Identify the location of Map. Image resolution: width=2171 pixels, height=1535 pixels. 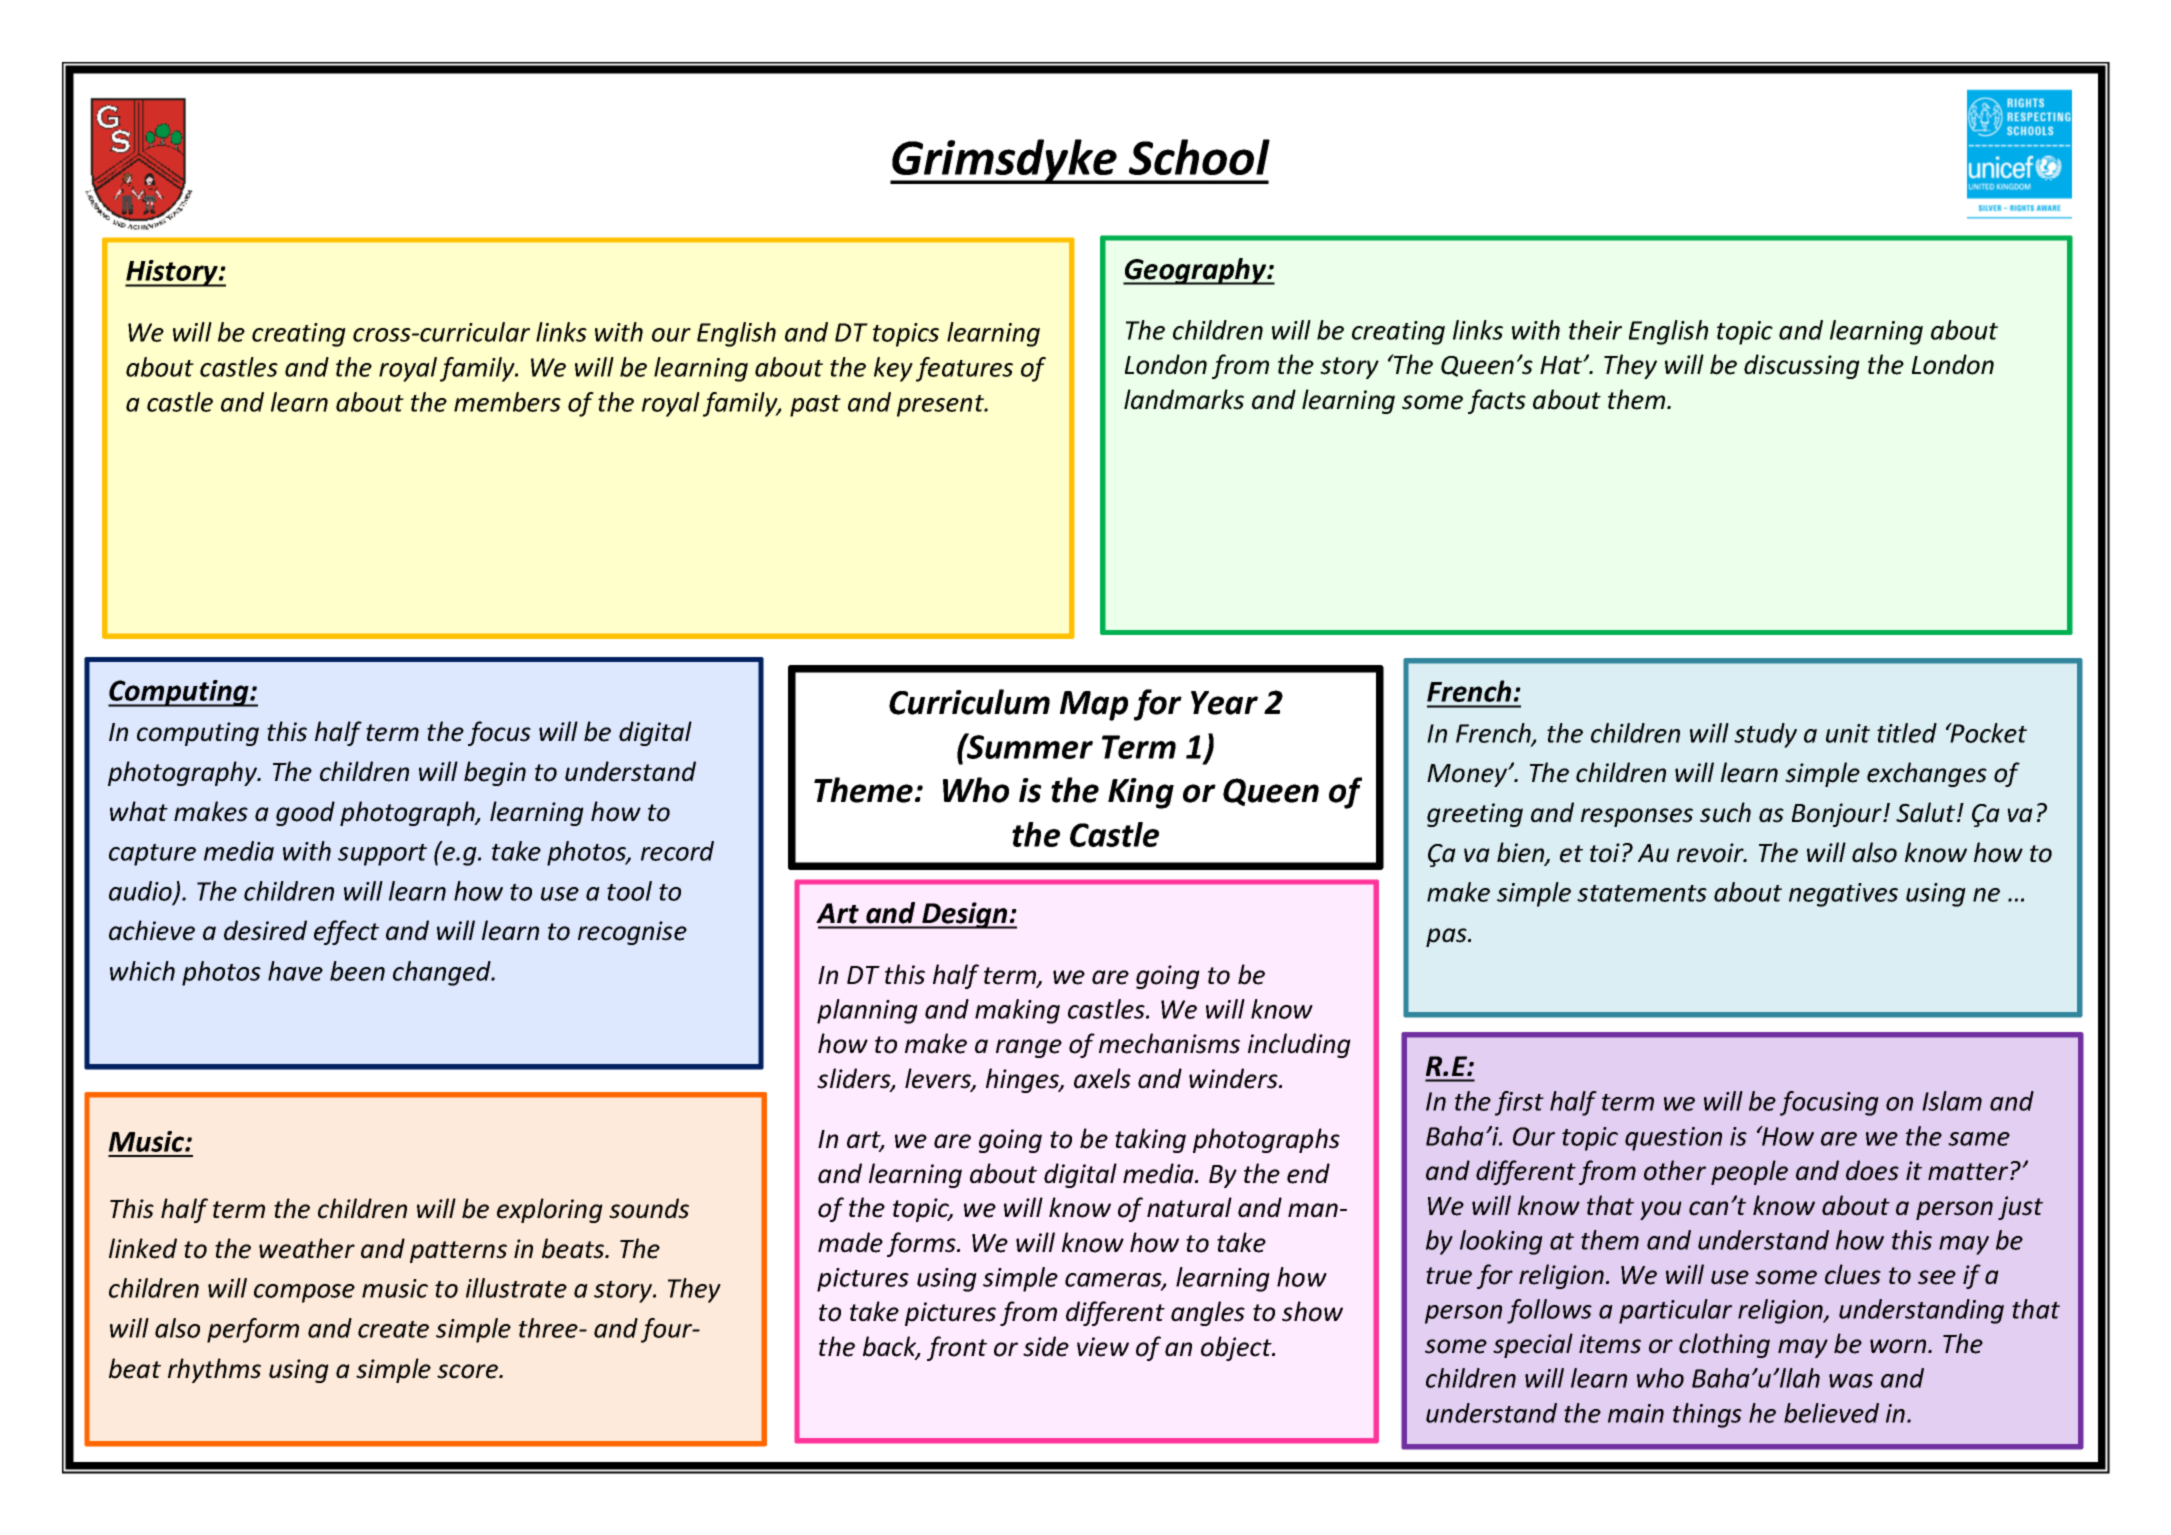
(1094, 706).
